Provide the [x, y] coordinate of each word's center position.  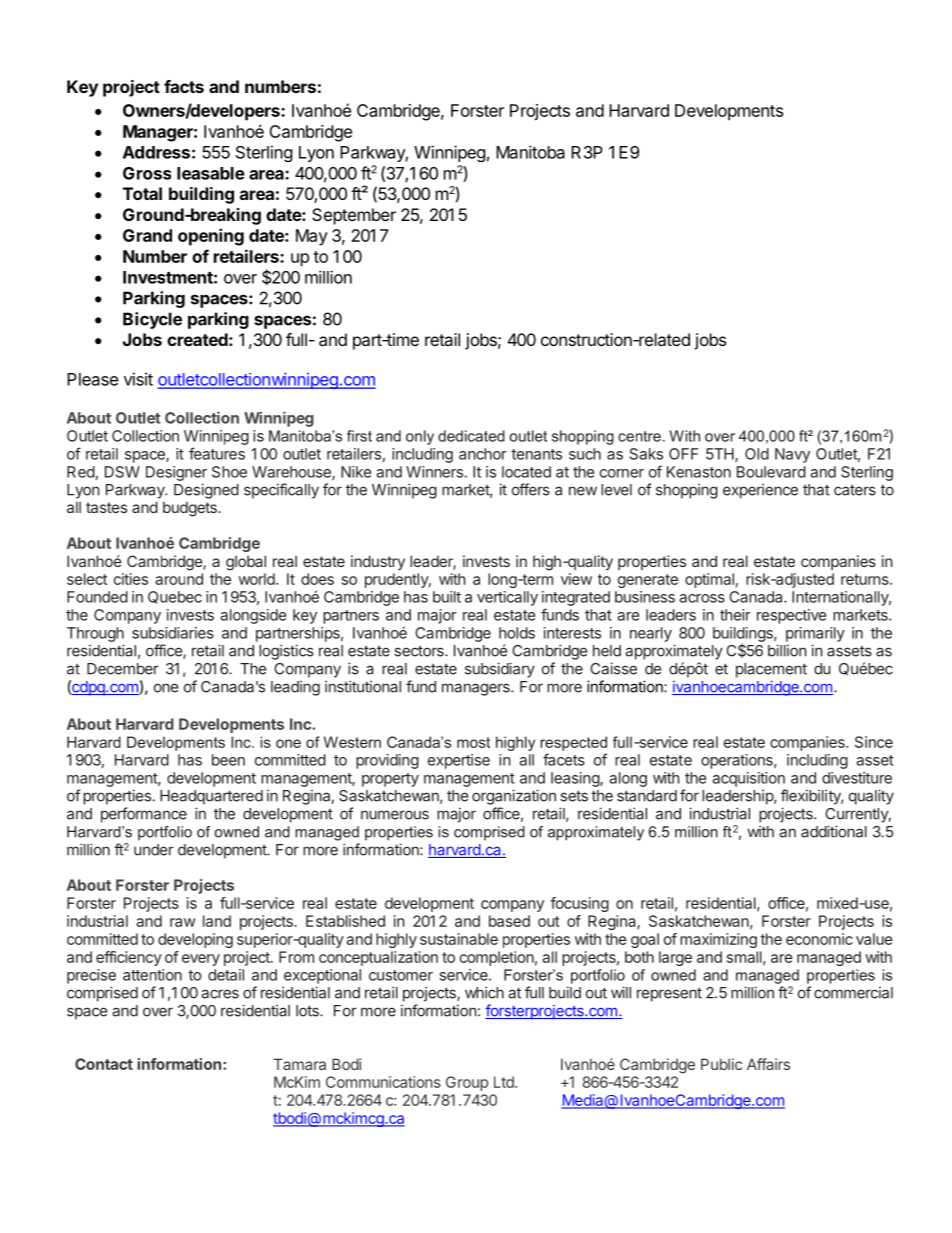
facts [184, 86]
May [312, 237]
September [354, 216]
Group [467, 1083]
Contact [104, 1064]
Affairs [768, 1064]
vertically [507, 598]
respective [791, 616]
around [179, 579]
